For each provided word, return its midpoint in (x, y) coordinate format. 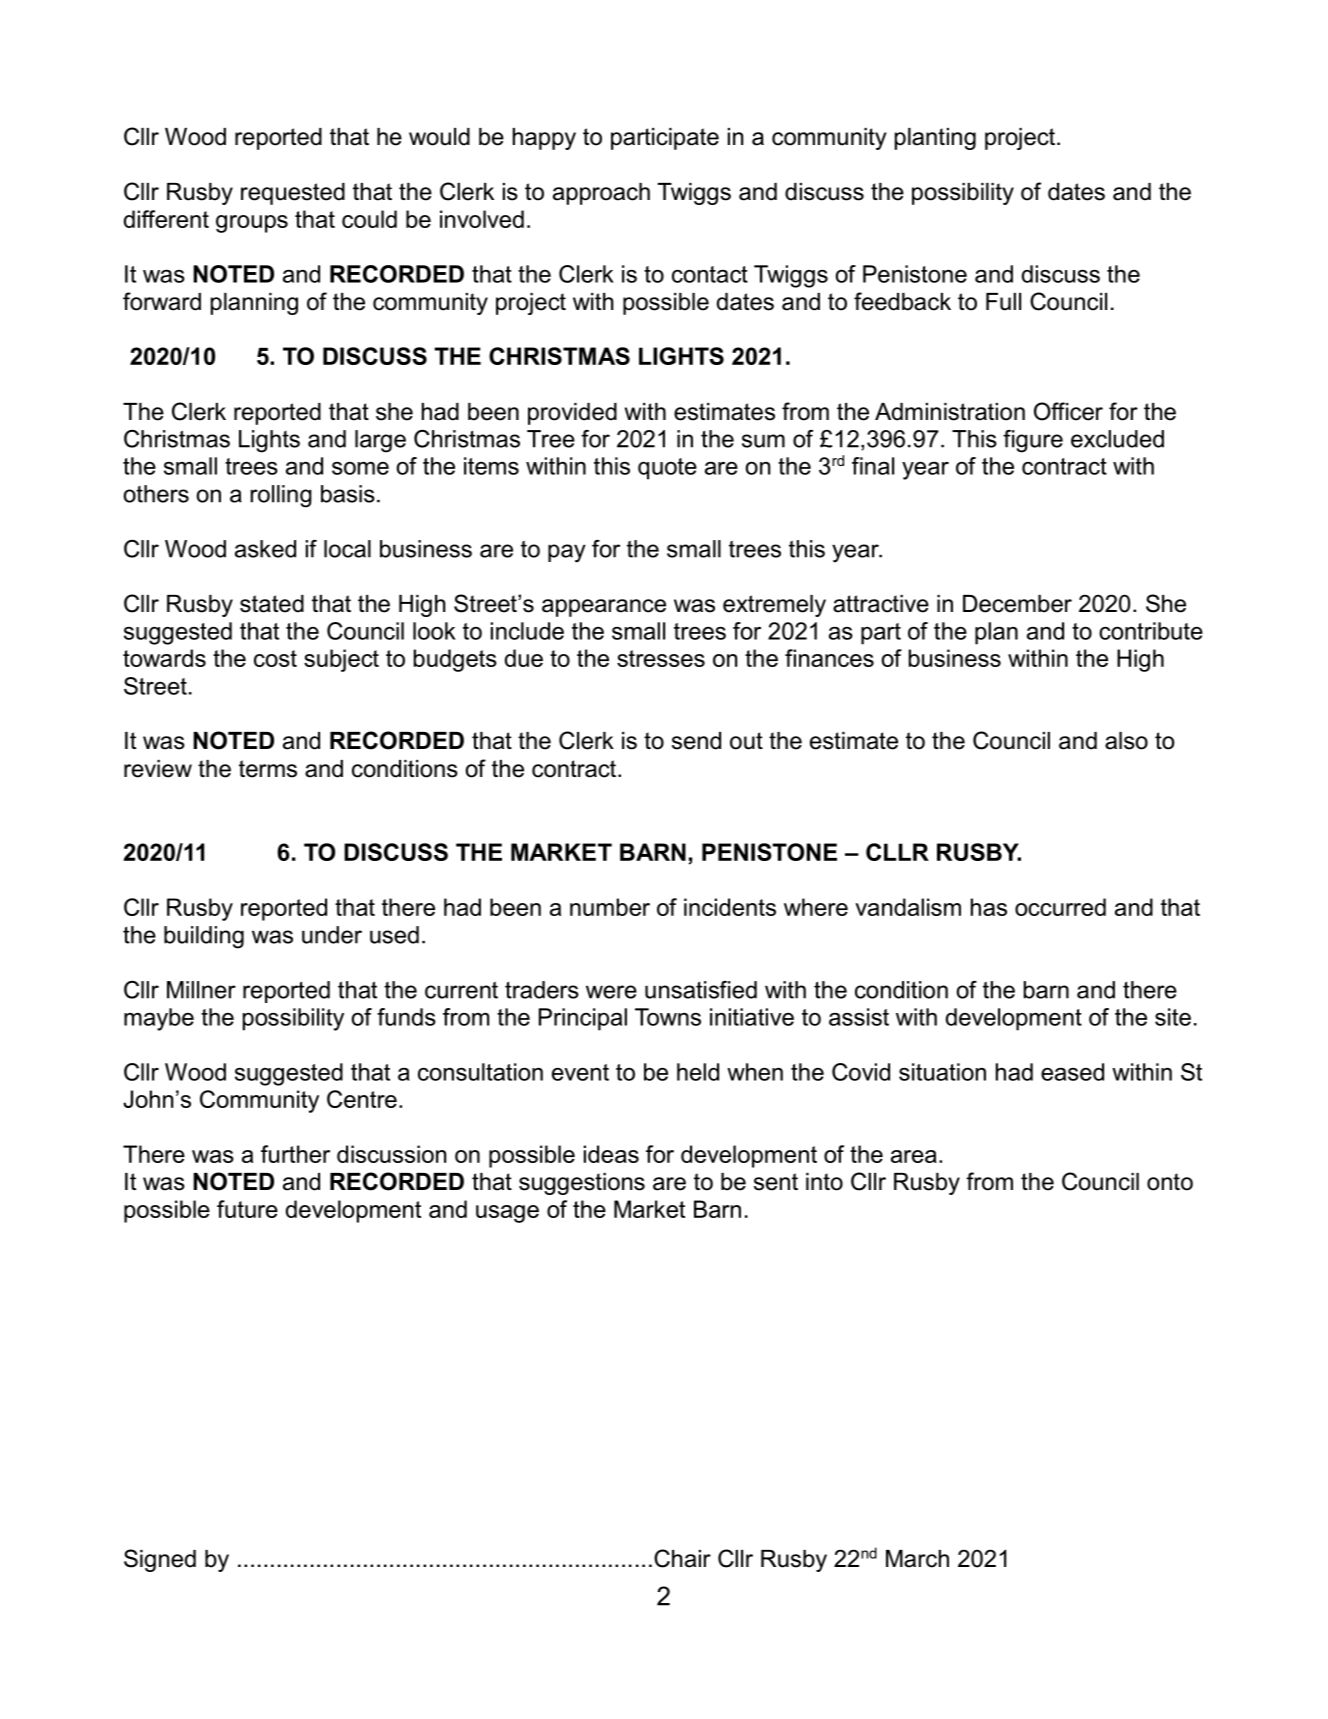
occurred (1060, 907)
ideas (611, 1154)
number (610, 907)
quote (667, 469)
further (295, 1154)
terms (268, 769)
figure (1033, 441)
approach (601, 194)
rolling (281, 496)
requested (293, 194)
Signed (160, 1560)
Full (1003, 302)
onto (1170, 1182)
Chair (682, 1558)
